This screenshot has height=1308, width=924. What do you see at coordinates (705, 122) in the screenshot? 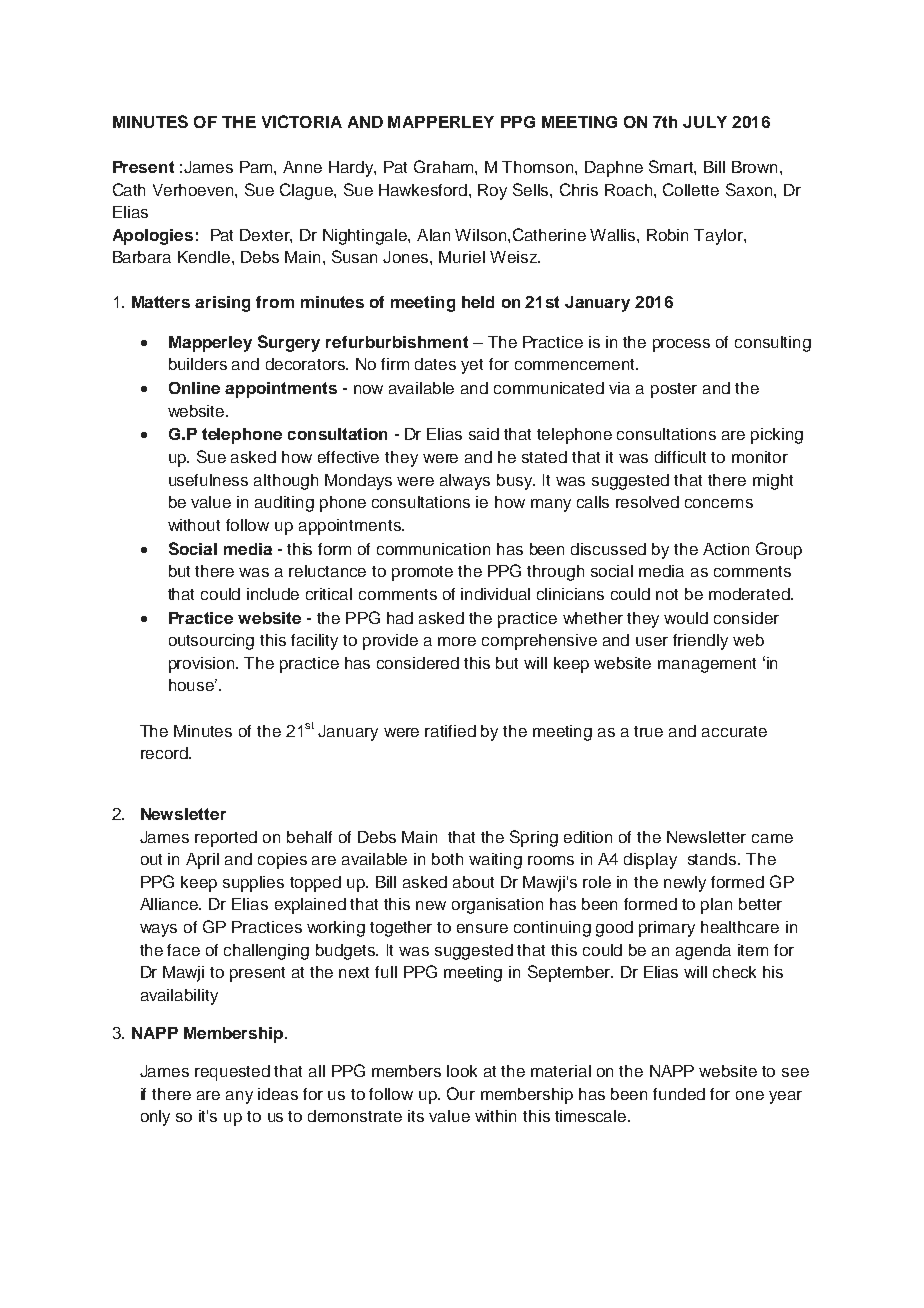
I see `JULY` at bounding box center [705, 122].
